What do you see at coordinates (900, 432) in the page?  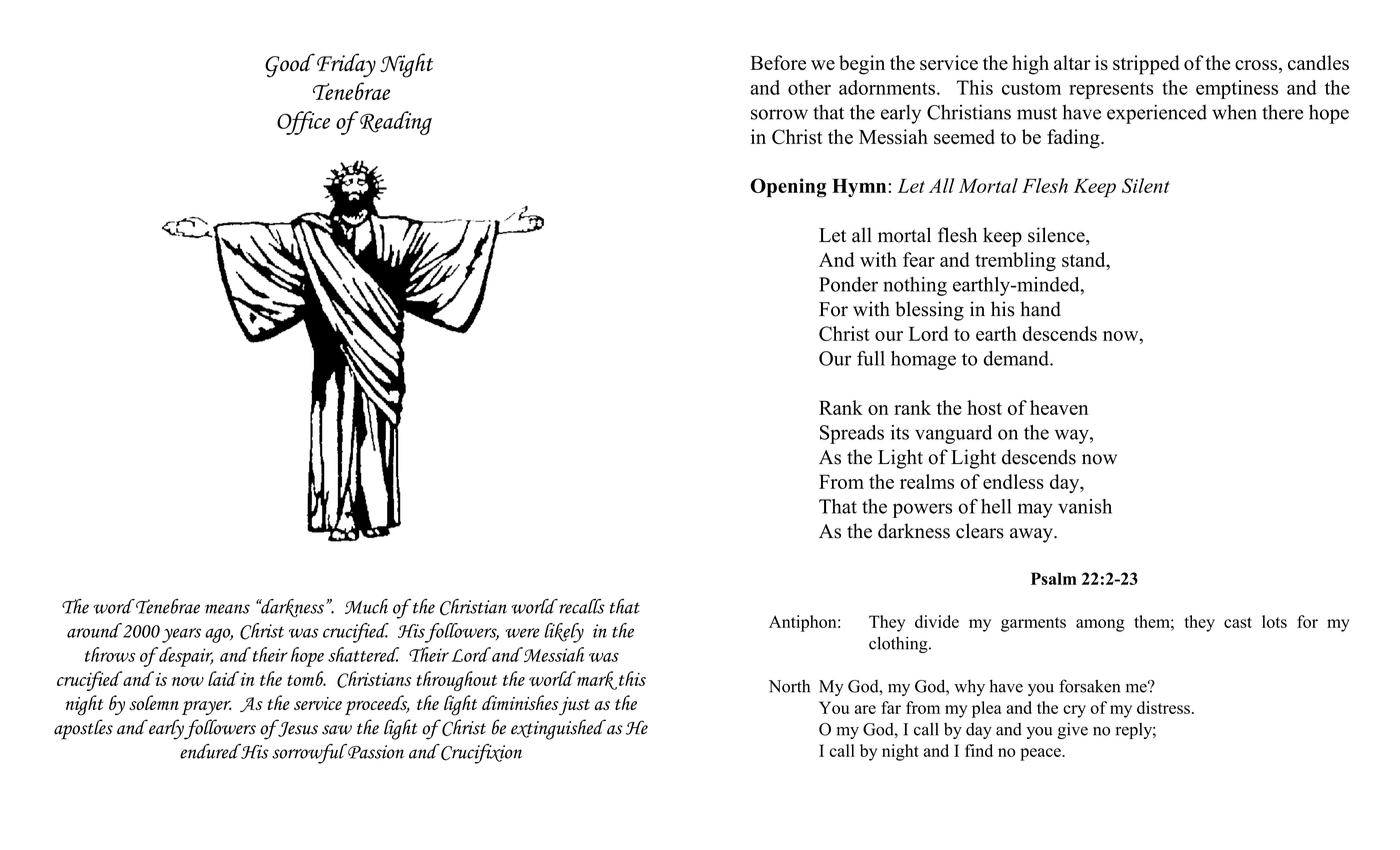 I see `its` at bounding box center [900, 432].
